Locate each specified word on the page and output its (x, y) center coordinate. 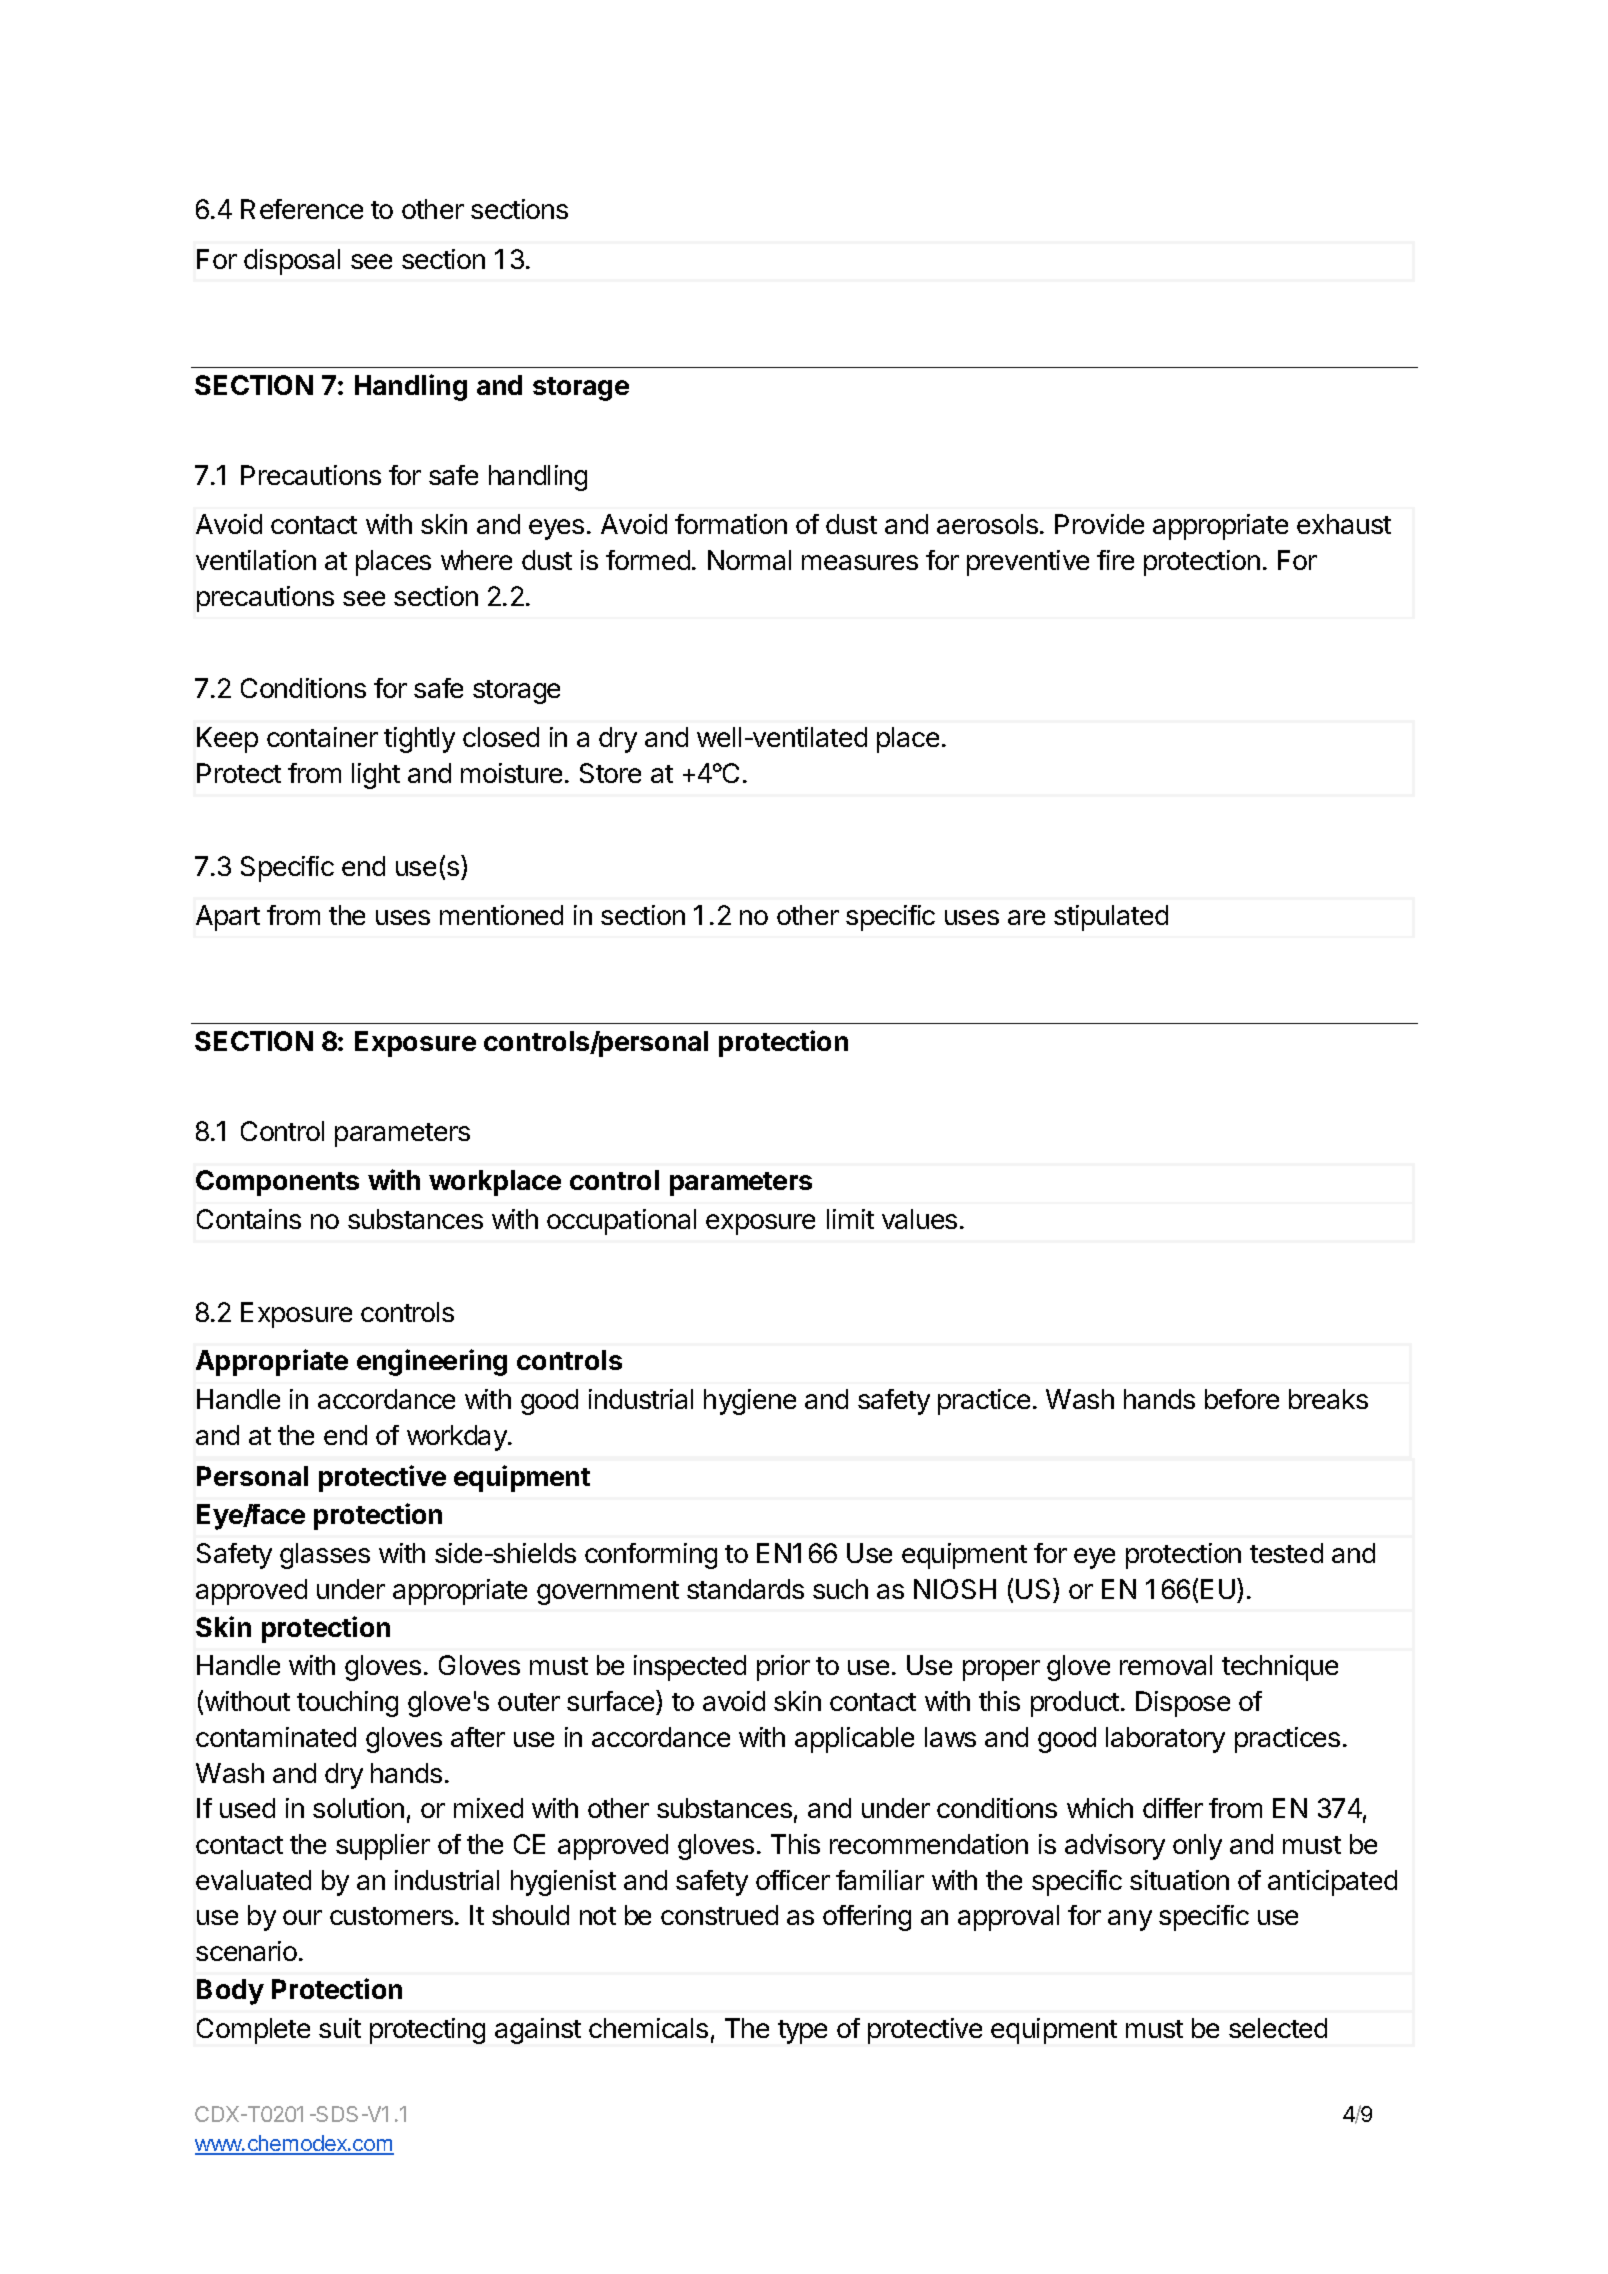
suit (340, 2028)
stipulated (1111, 918)
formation (731, 524)
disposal (292, 262)
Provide (1099, 524)
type (802, 2032)
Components (277, 1183)
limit (850, 1219)
